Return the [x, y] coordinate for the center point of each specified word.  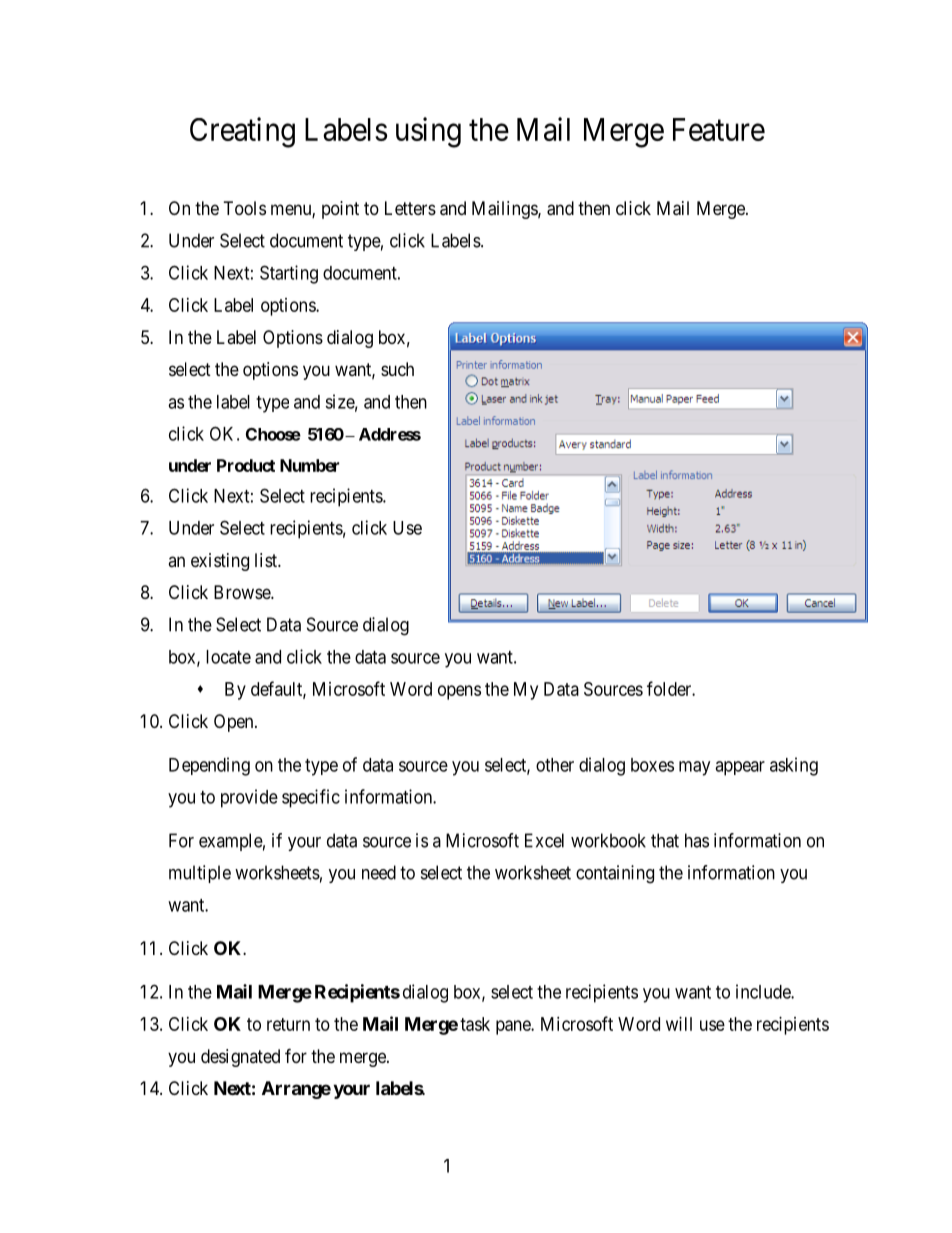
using [428, 132]
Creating [242, 132]
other [555, 765]
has [697, 840]
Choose [273, 434]
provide [249, 798]
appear [740, 768]
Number [309, 465]
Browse [243, 592]
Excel [544, 840]
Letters [410, 208]
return [288, 1024]
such [397, 369]
